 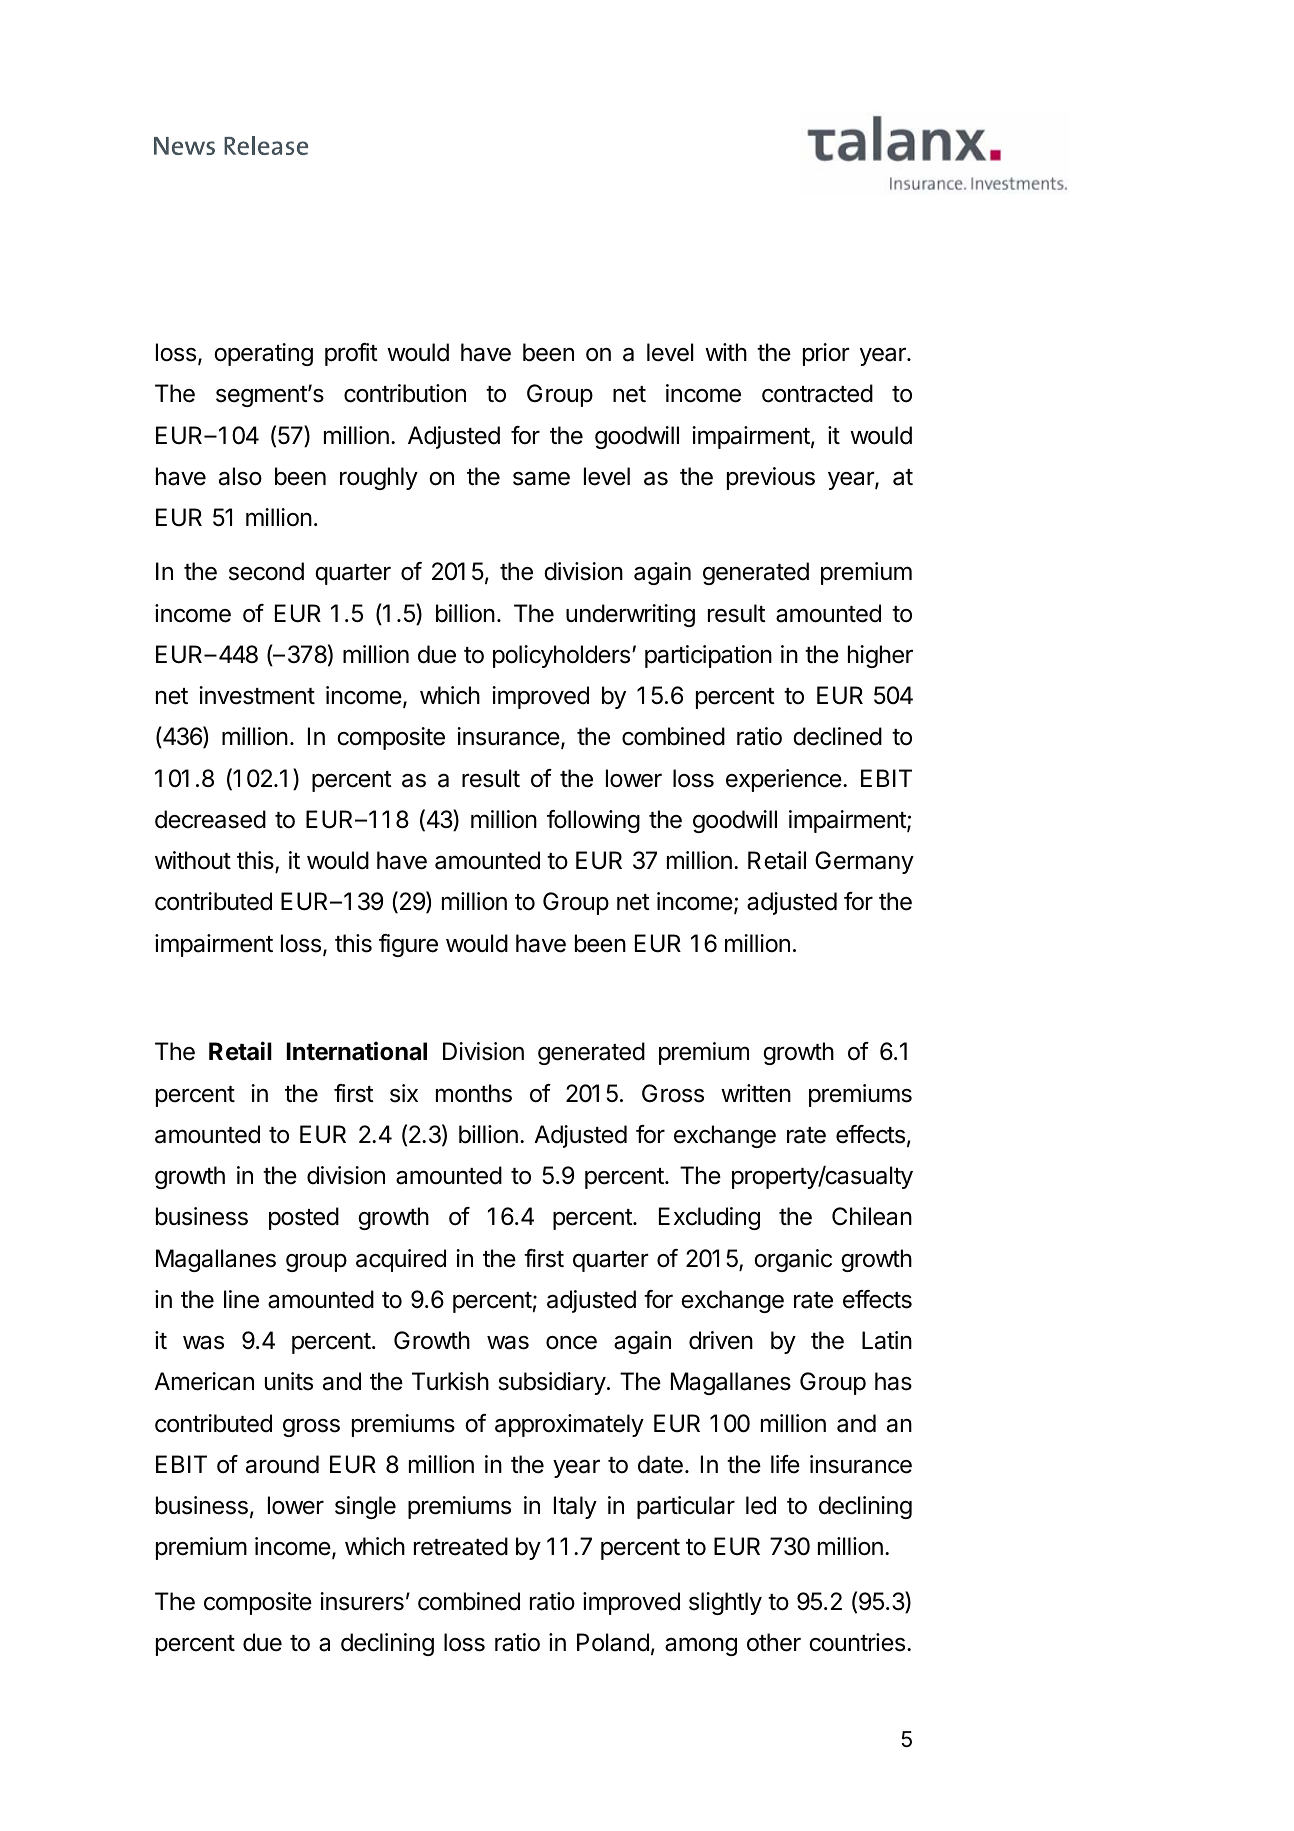 I want to click on contracted, so click(x=817, y=393).
